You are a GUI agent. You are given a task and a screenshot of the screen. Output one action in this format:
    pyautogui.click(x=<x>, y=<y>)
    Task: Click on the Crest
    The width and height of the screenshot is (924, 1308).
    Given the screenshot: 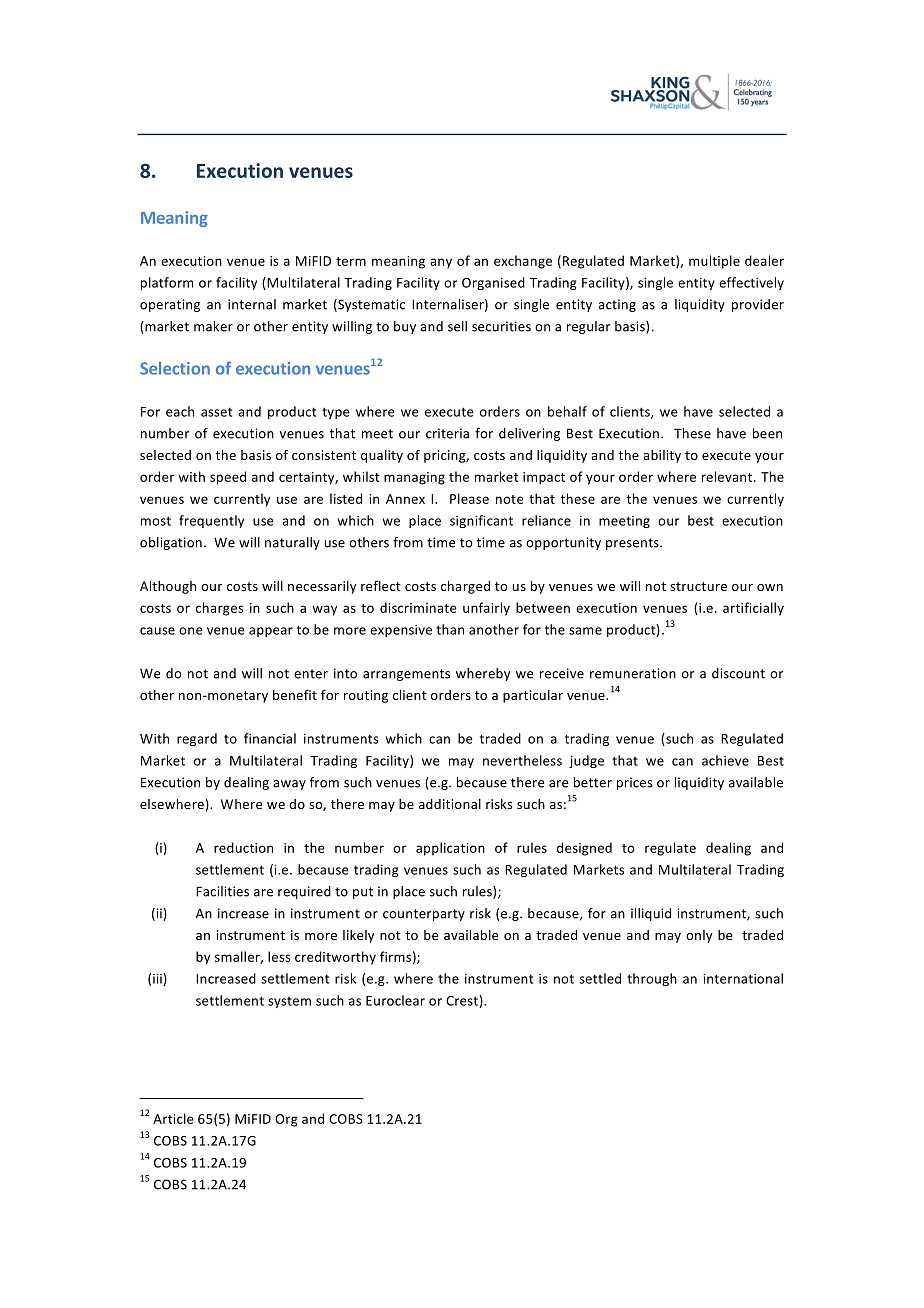 What is the action you would take?
    pyautogui.click(x=463, y=1001)
